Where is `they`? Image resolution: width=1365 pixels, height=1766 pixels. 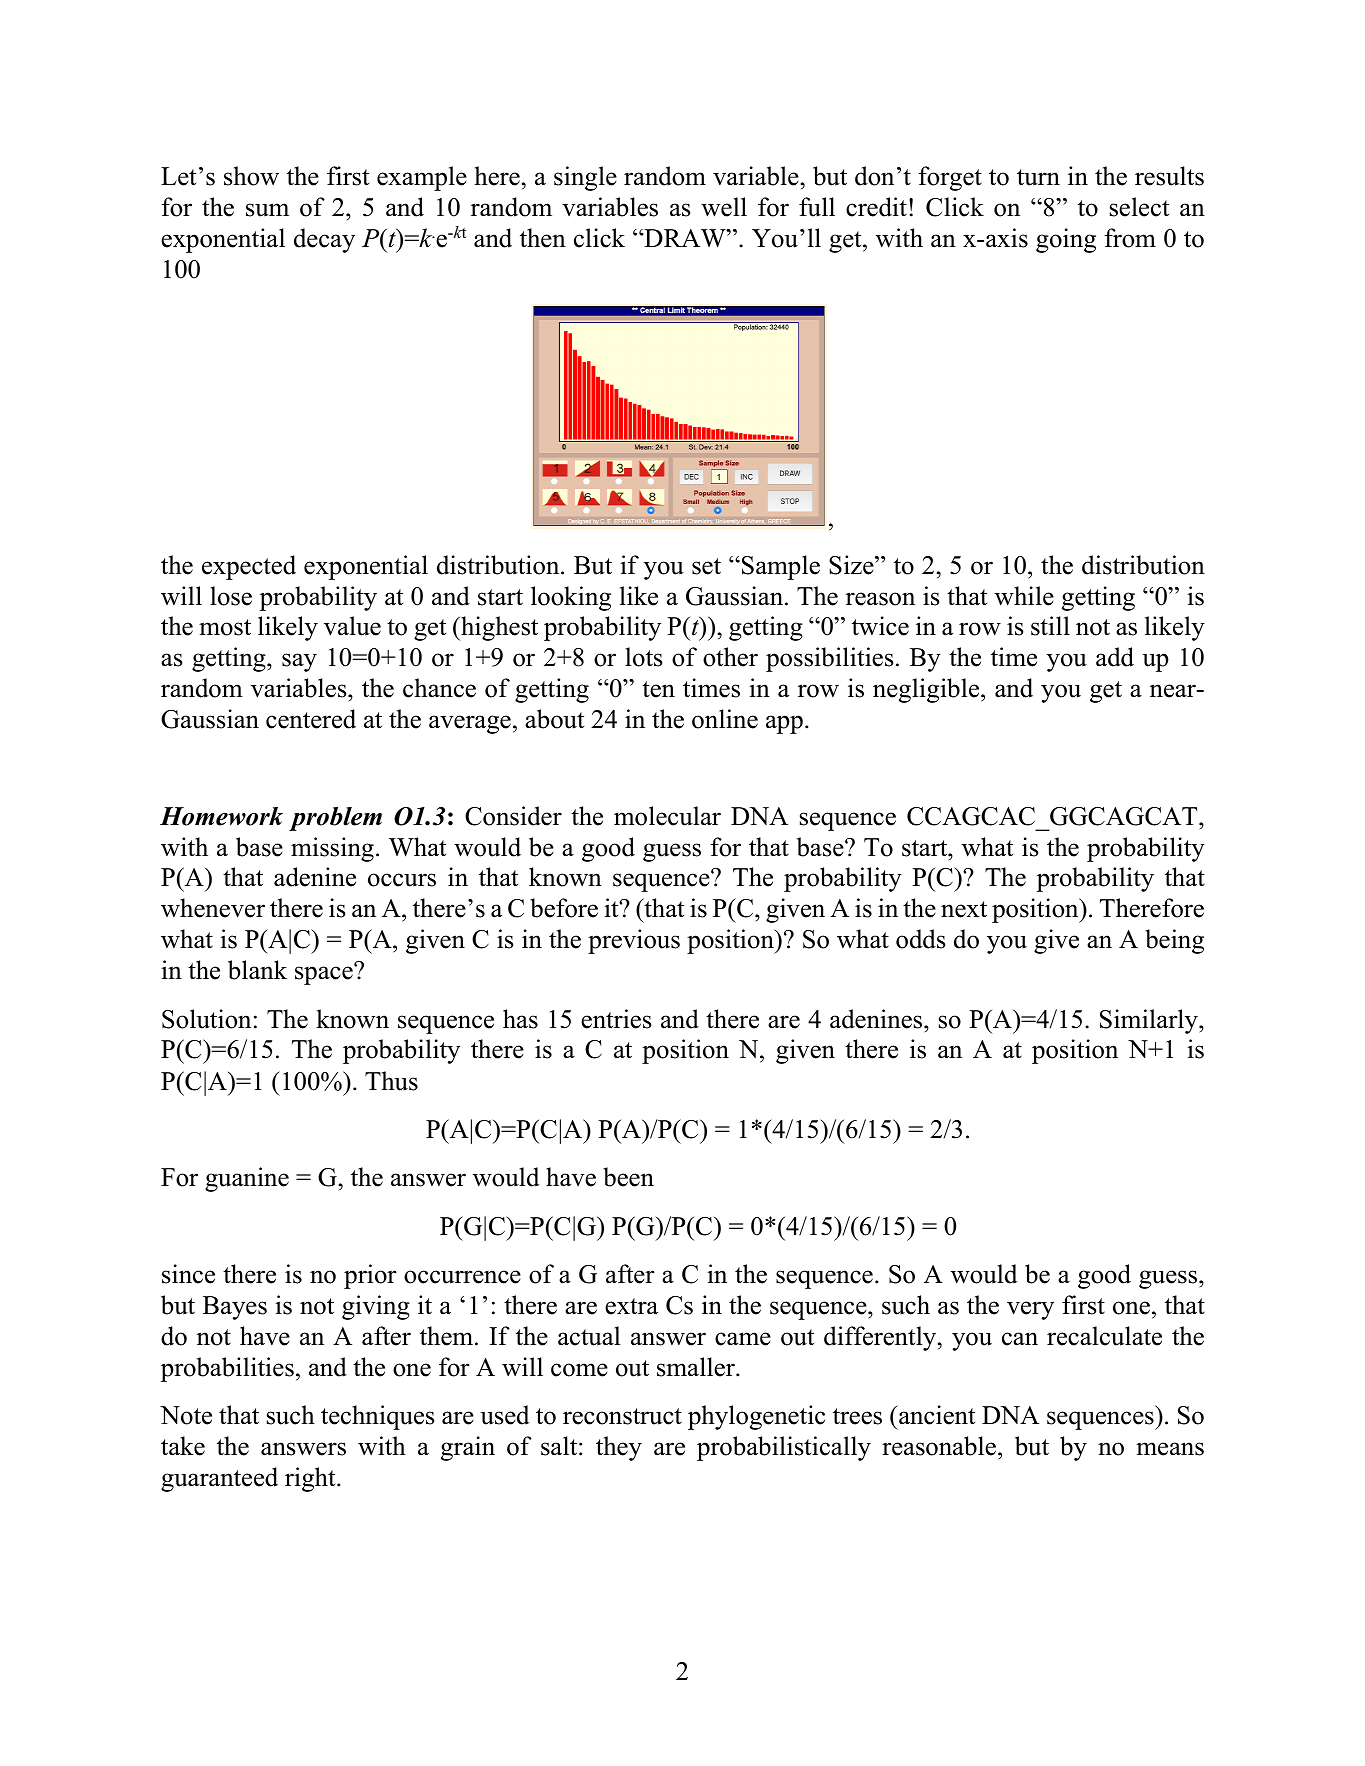 they is located at coordinates (619, 1448).
